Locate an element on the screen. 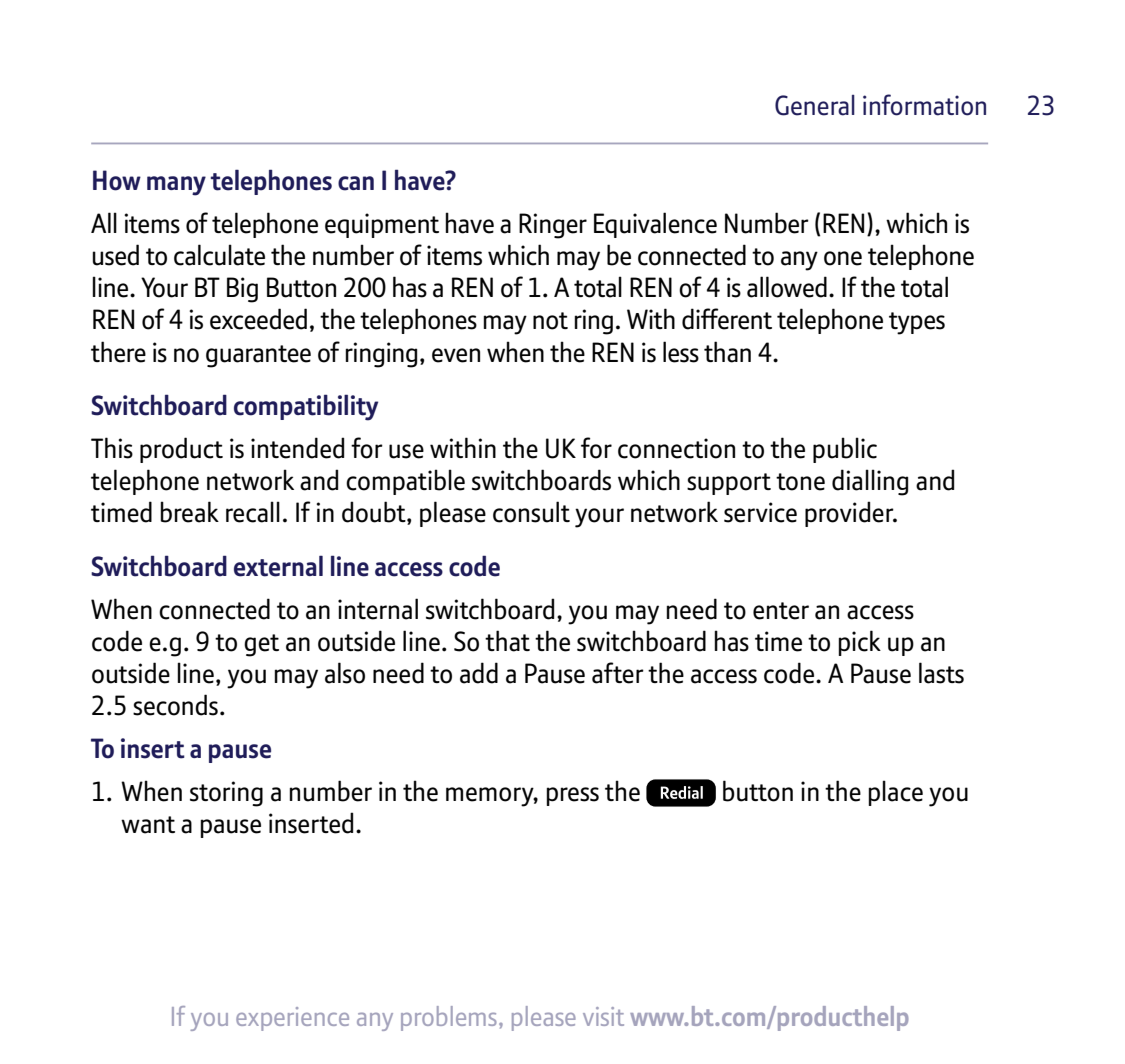  add is located at coordinates (479, 673).
